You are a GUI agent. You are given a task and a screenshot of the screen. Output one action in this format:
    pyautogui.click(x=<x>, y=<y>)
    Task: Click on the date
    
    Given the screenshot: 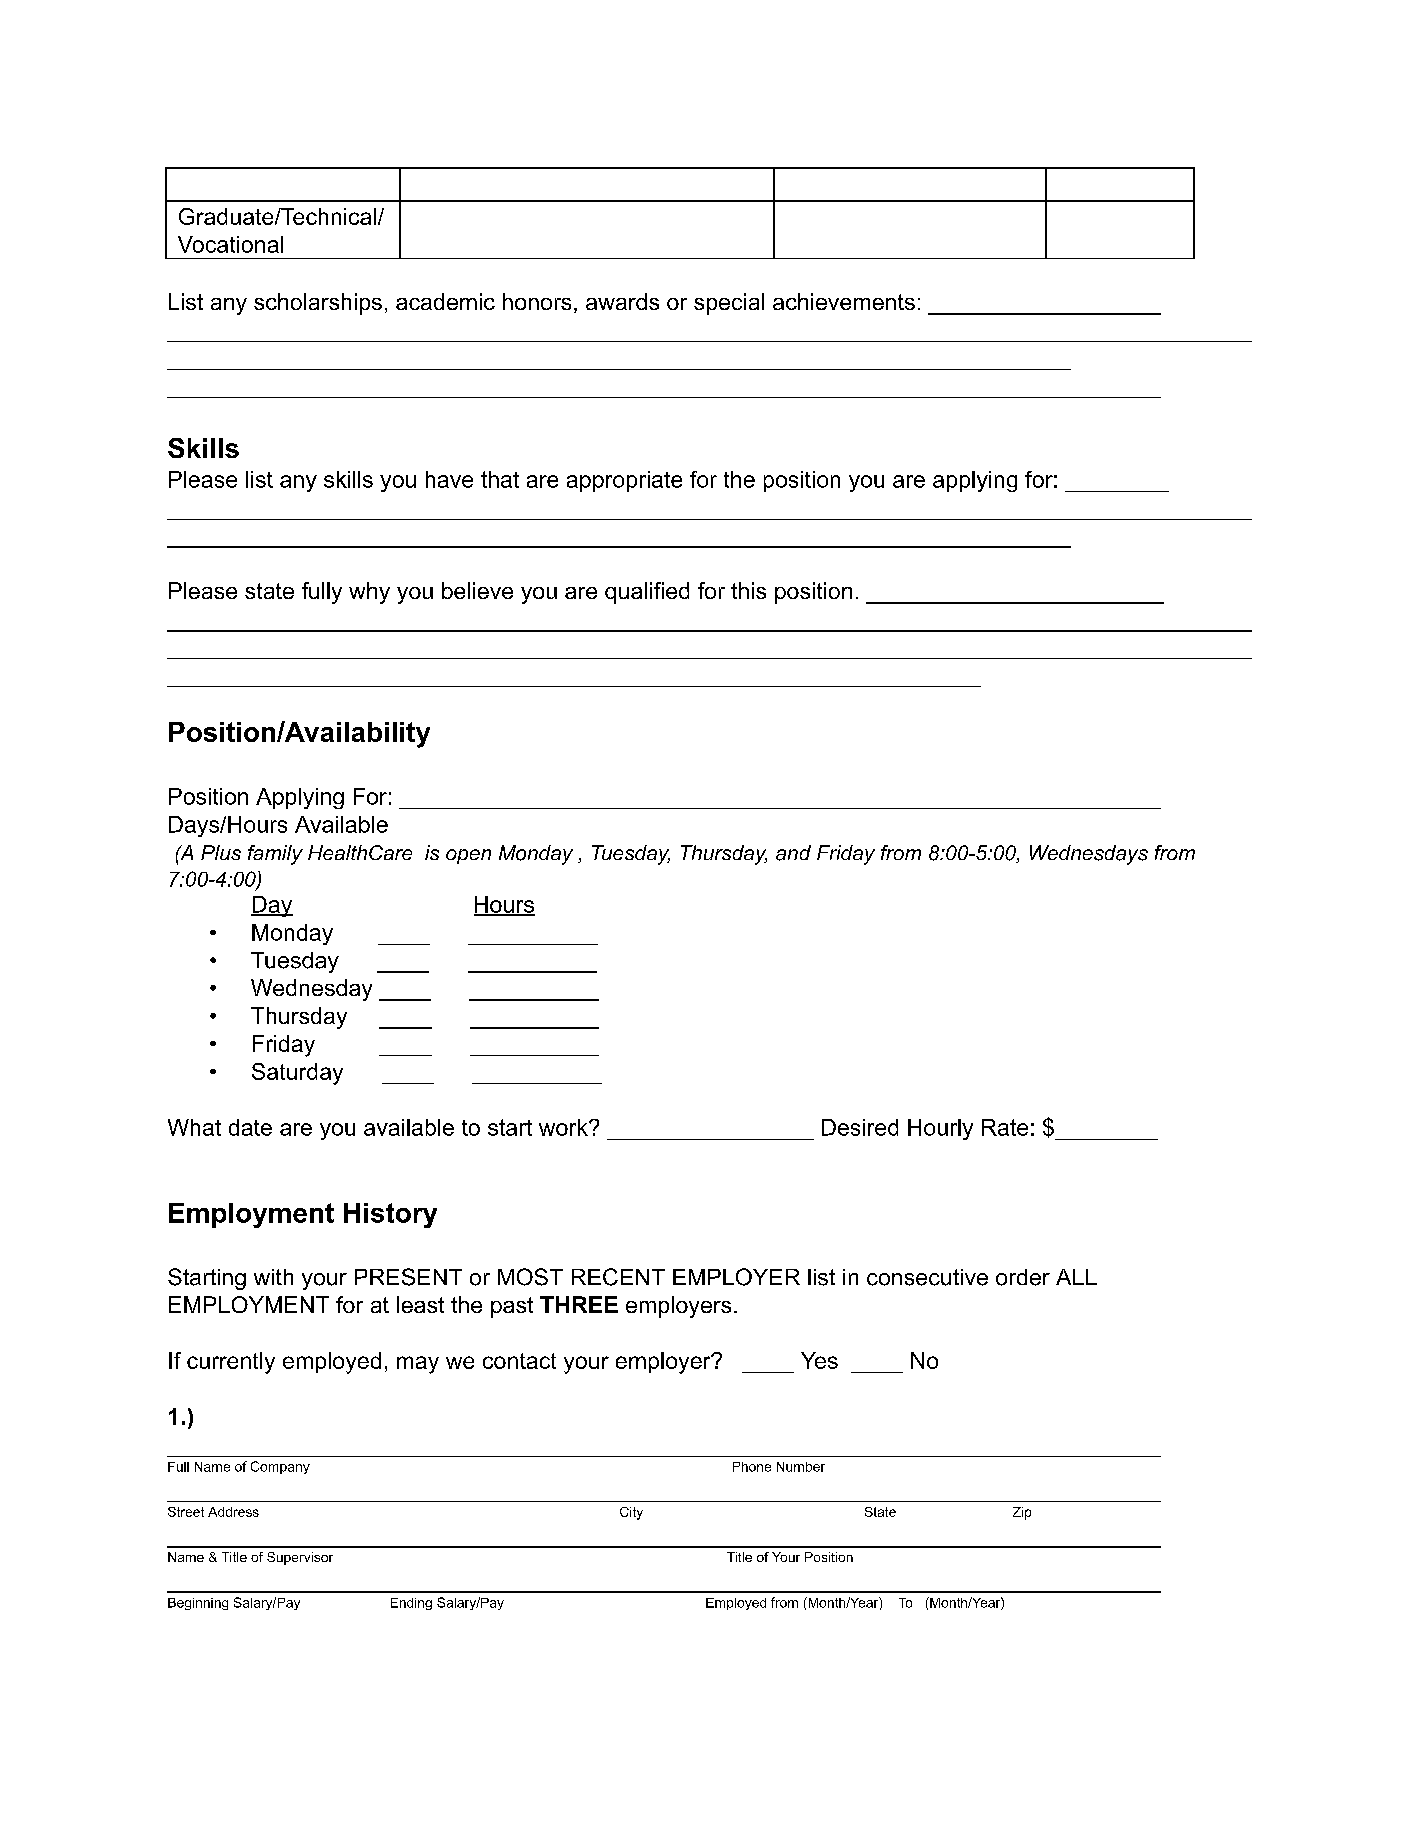 What is the action you would take?
    pyautogui.click(x=250, y=1127)
